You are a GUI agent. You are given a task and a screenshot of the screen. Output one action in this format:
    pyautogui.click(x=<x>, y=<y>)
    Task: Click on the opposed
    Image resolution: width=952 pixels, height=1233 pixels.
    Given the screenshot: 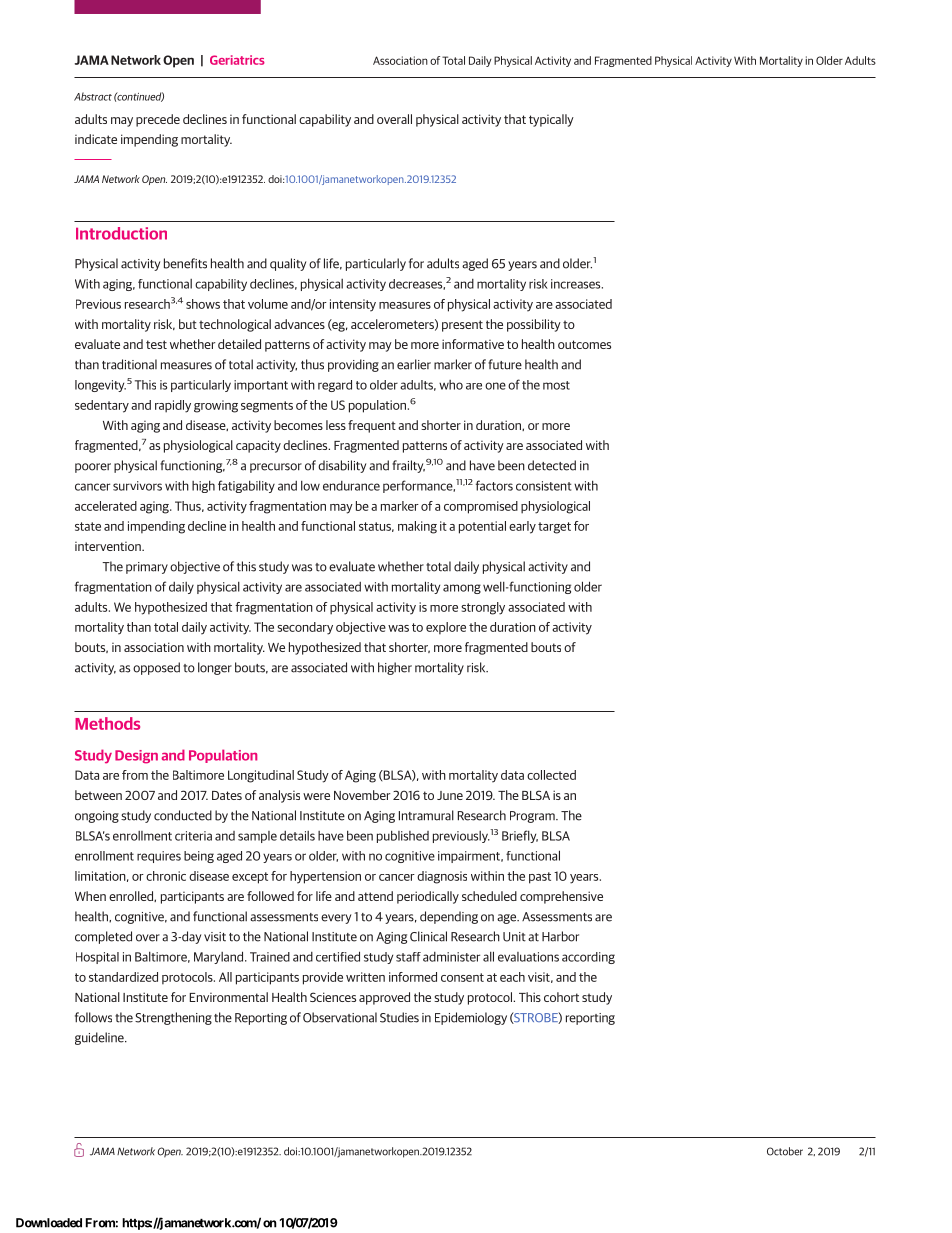 What is the action you would take?
    pyautogui.click(x=156, y=668)
